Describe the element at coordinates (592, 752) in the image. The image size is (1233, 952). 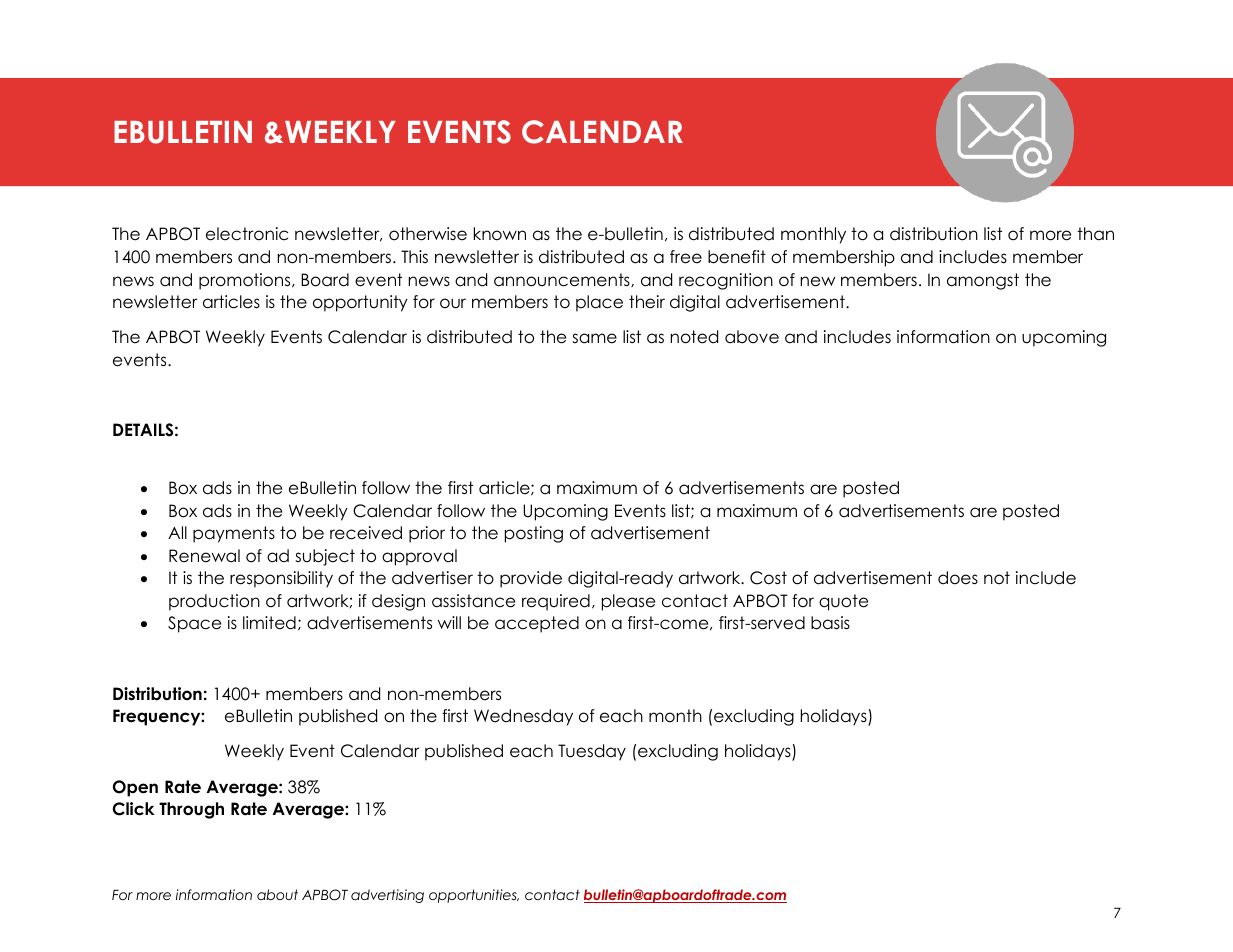
I see `Tuesday` at that location.
